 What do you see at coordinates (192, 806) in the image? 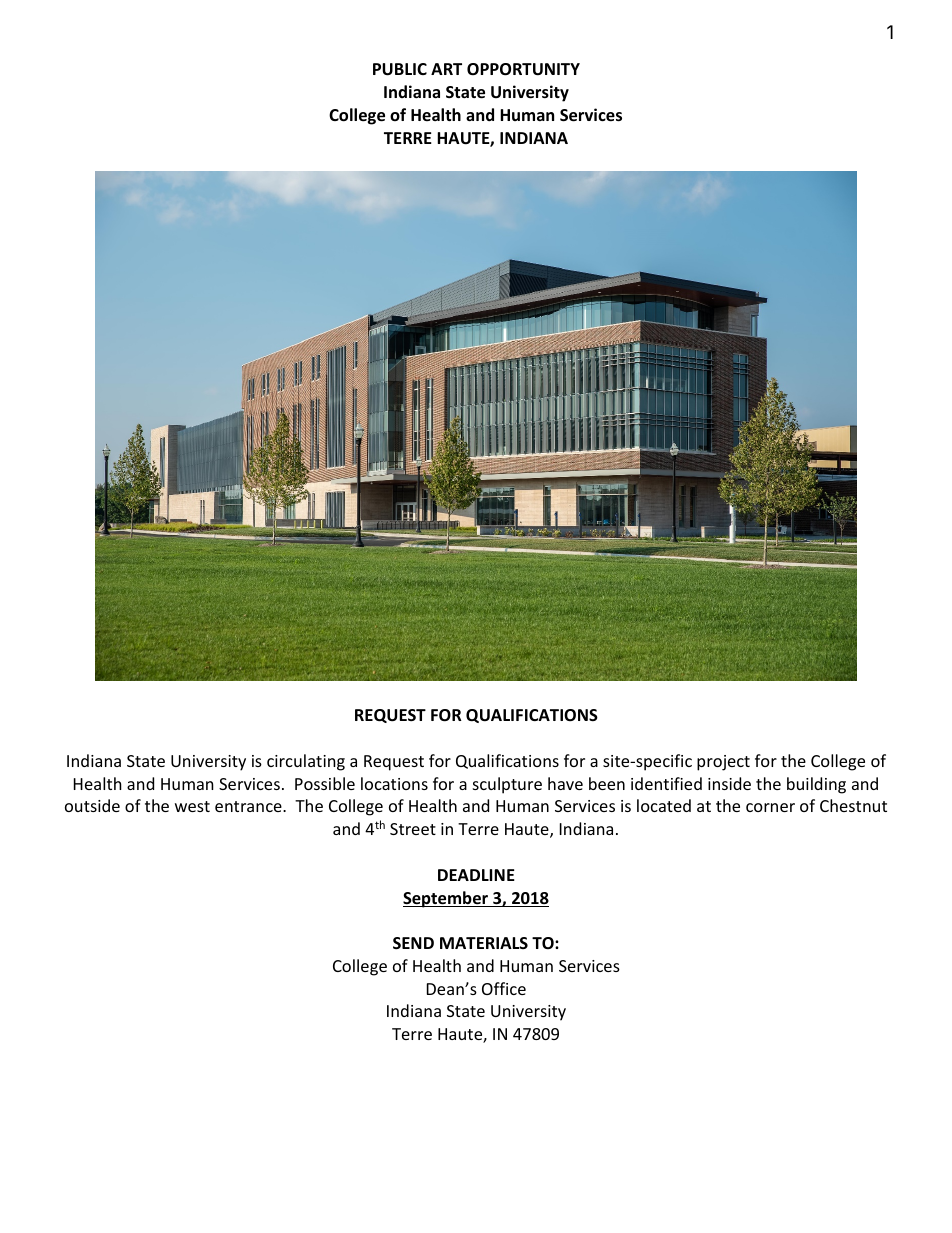
I see `west` at bounding box center [192, 806].
